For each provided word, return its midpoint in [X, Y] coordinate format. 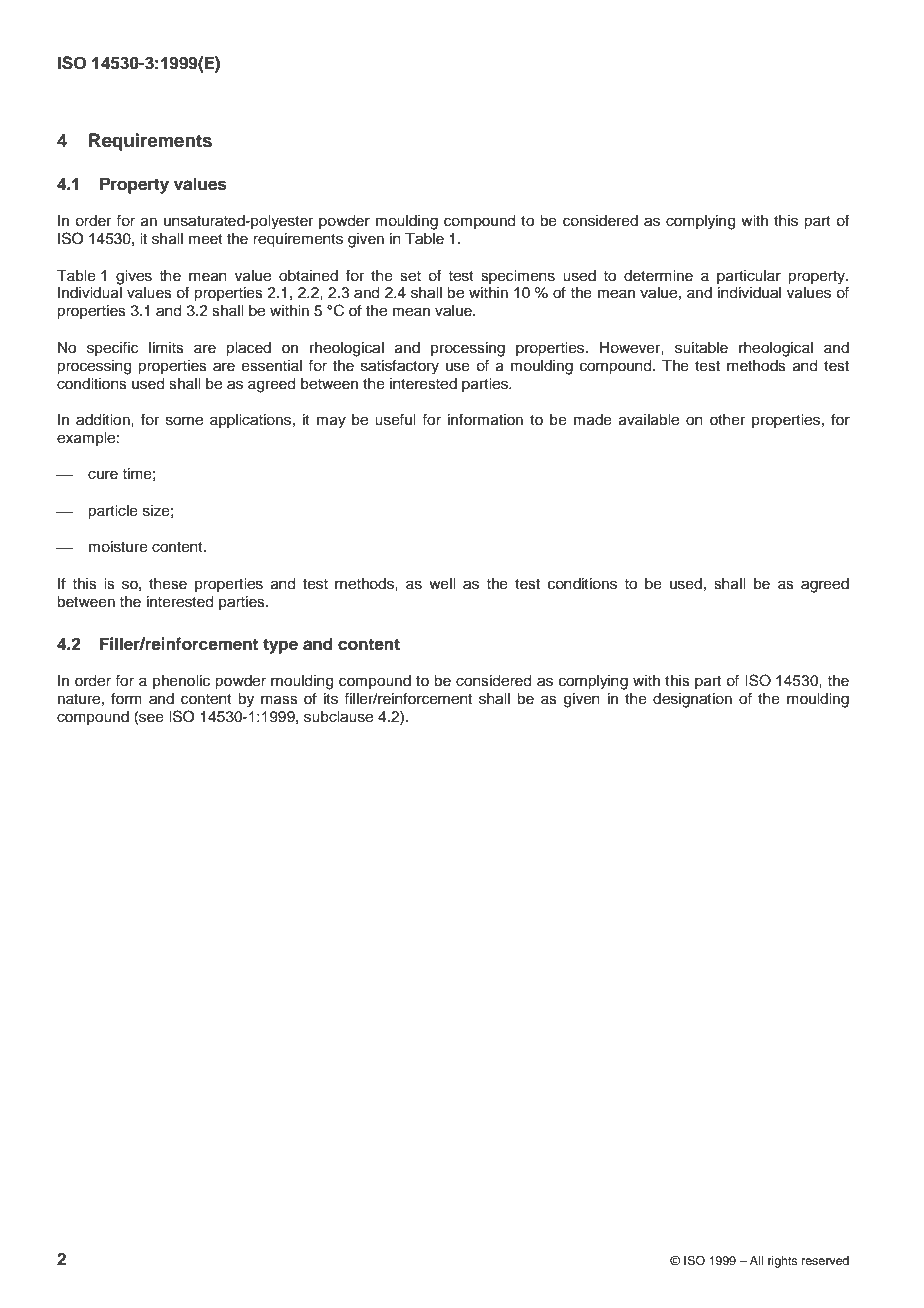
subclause [338, 717]
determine [658, 276]
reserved [825, 1260]
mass [279, 700]
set [410, 276]
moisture [118, 547]
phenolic [181, 682]
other [727, 420]
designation [692, 700]
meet [206, 239]
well [442, 584]
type [280, 646]
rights [783, 1262]
